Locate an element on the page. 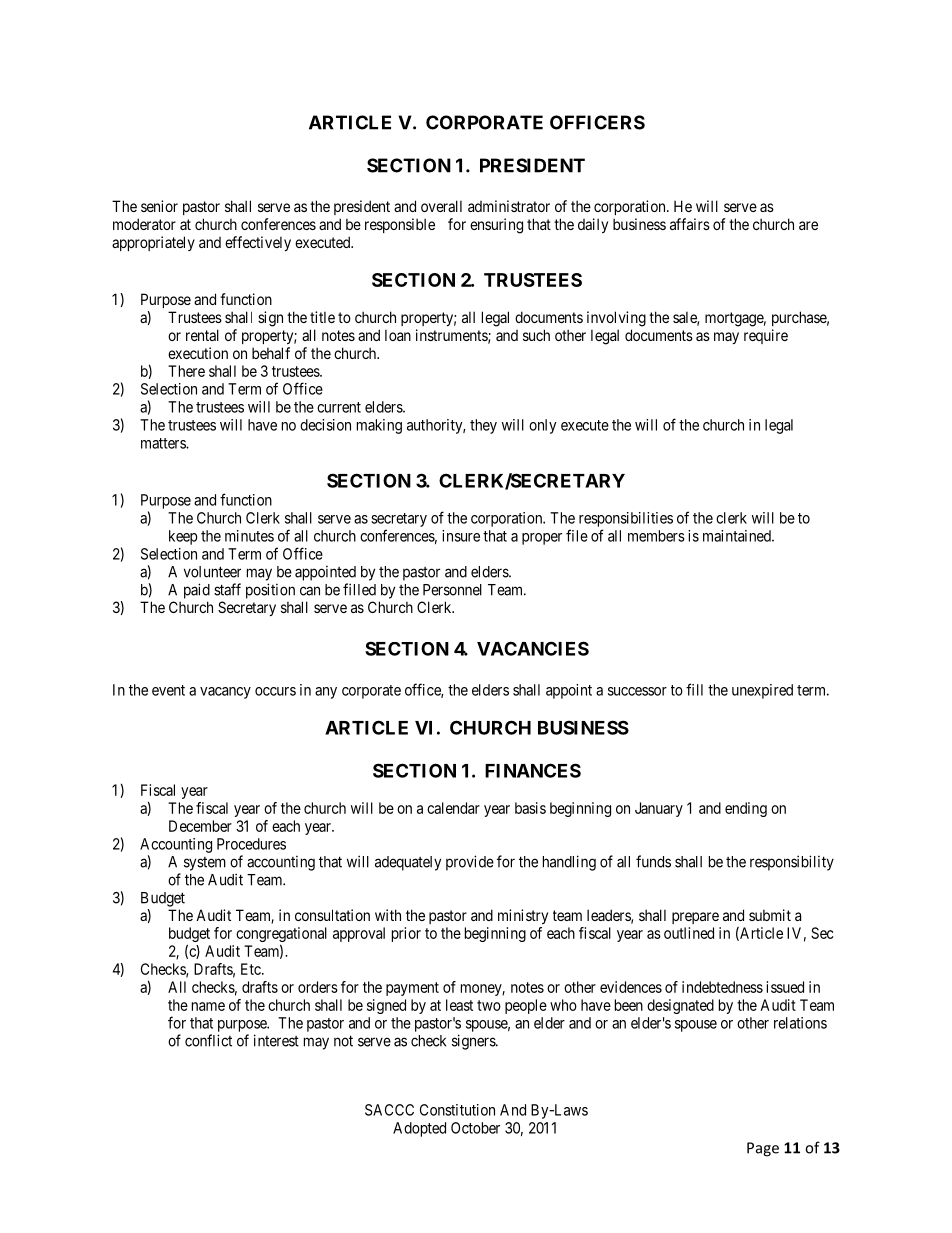 The image size is (952, 1233). ending is located at coordinates (746, 809).
